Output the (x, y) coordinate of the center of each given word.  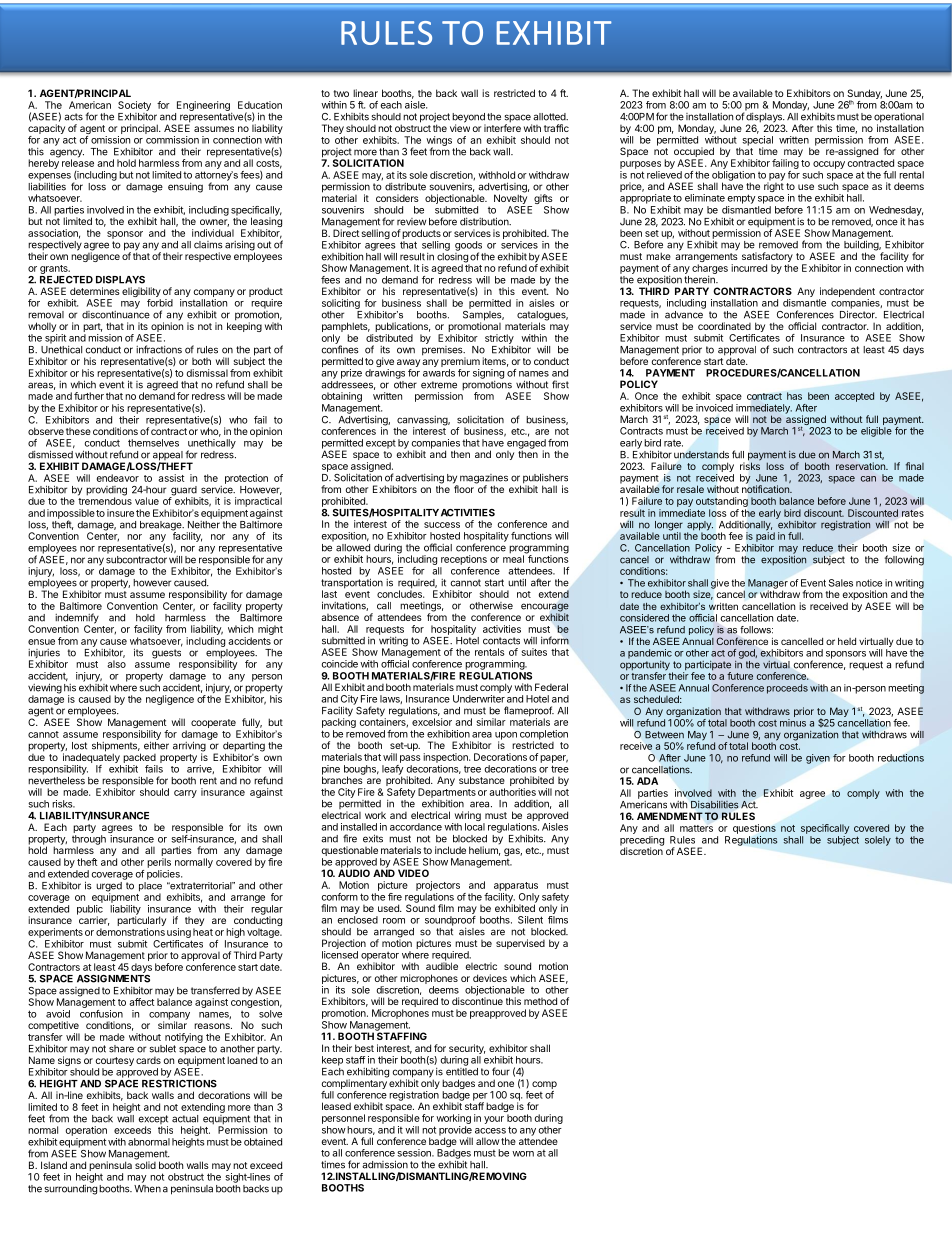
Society (134, 106)
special (757, 142)
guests (166, 654)
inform (555, 640)
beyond (469, 119)
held (847, 641)
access (490, 1131)
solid (145, 1164)
